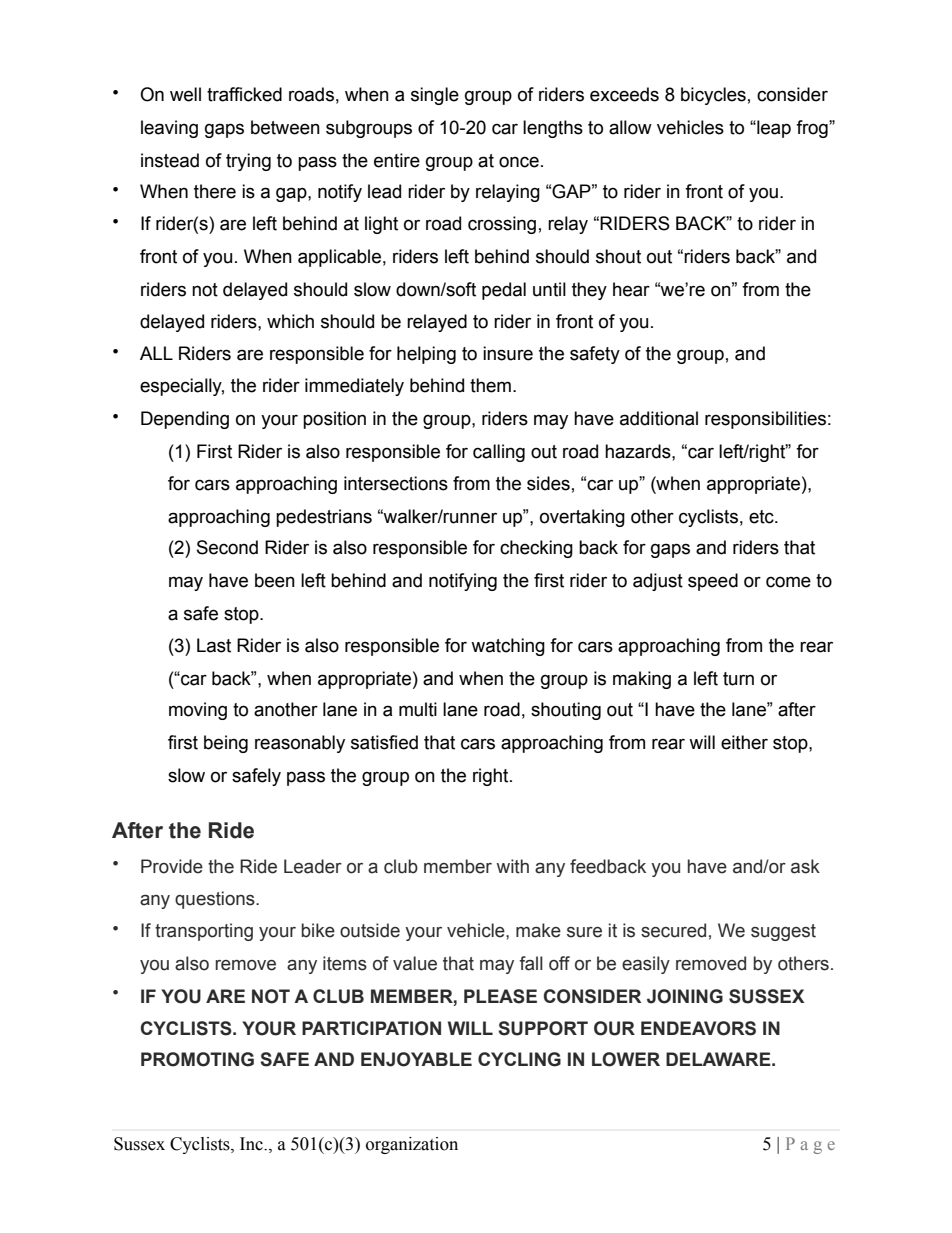 The width and height of the screenshot is (952, 1233). Describe the element at coordinates (538, 930) in the screenshot. I see `make` at that location.
